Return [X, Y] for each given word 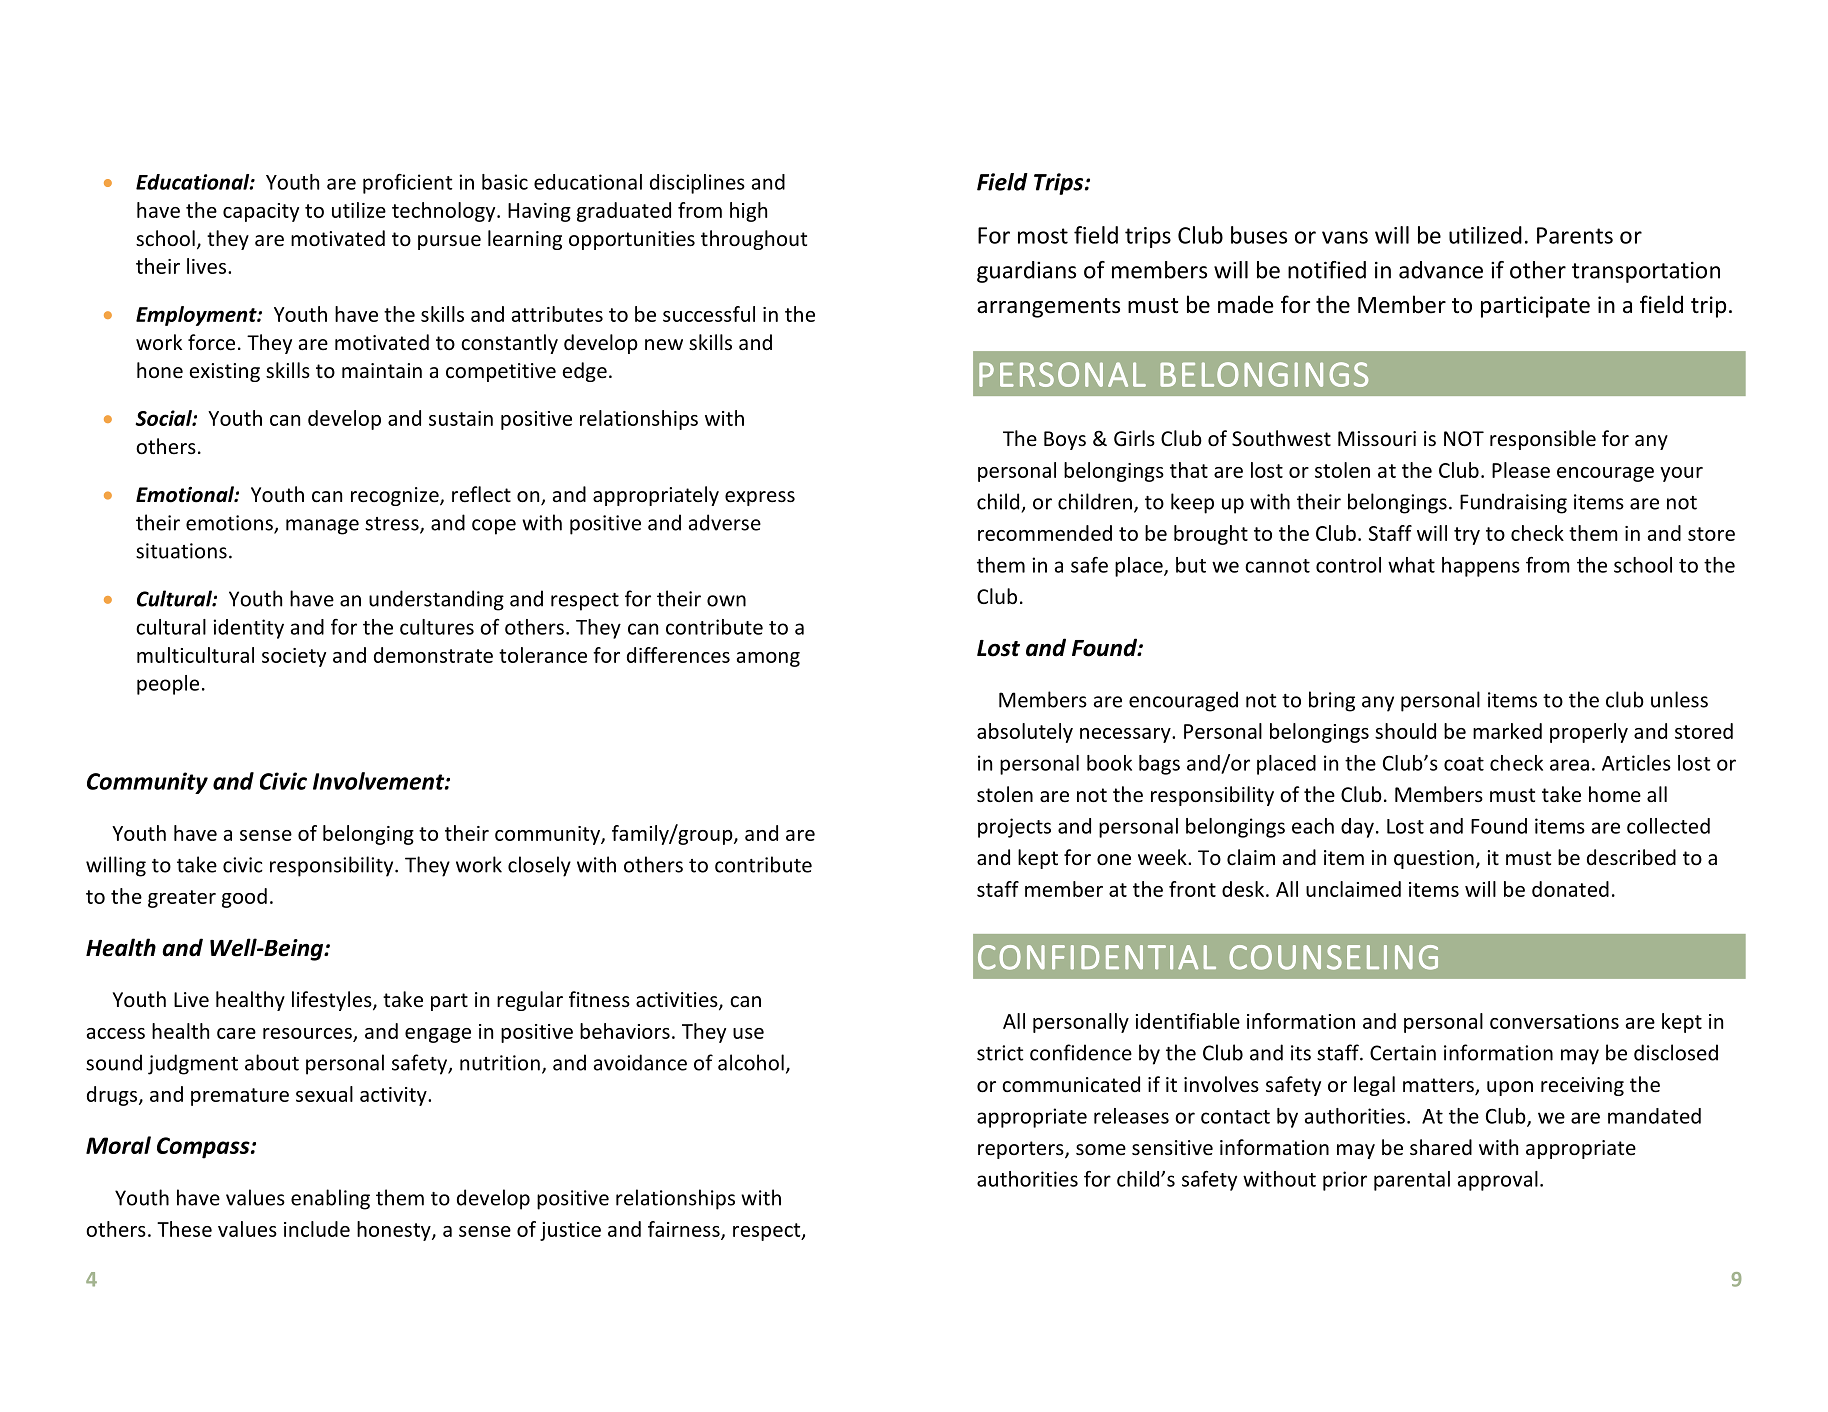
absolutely [1025, 733]
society [294, 657]
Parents [1575, 235]
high [748, 212]
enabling [330, 1199]
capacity [261, 212]
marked [1507, 731]
